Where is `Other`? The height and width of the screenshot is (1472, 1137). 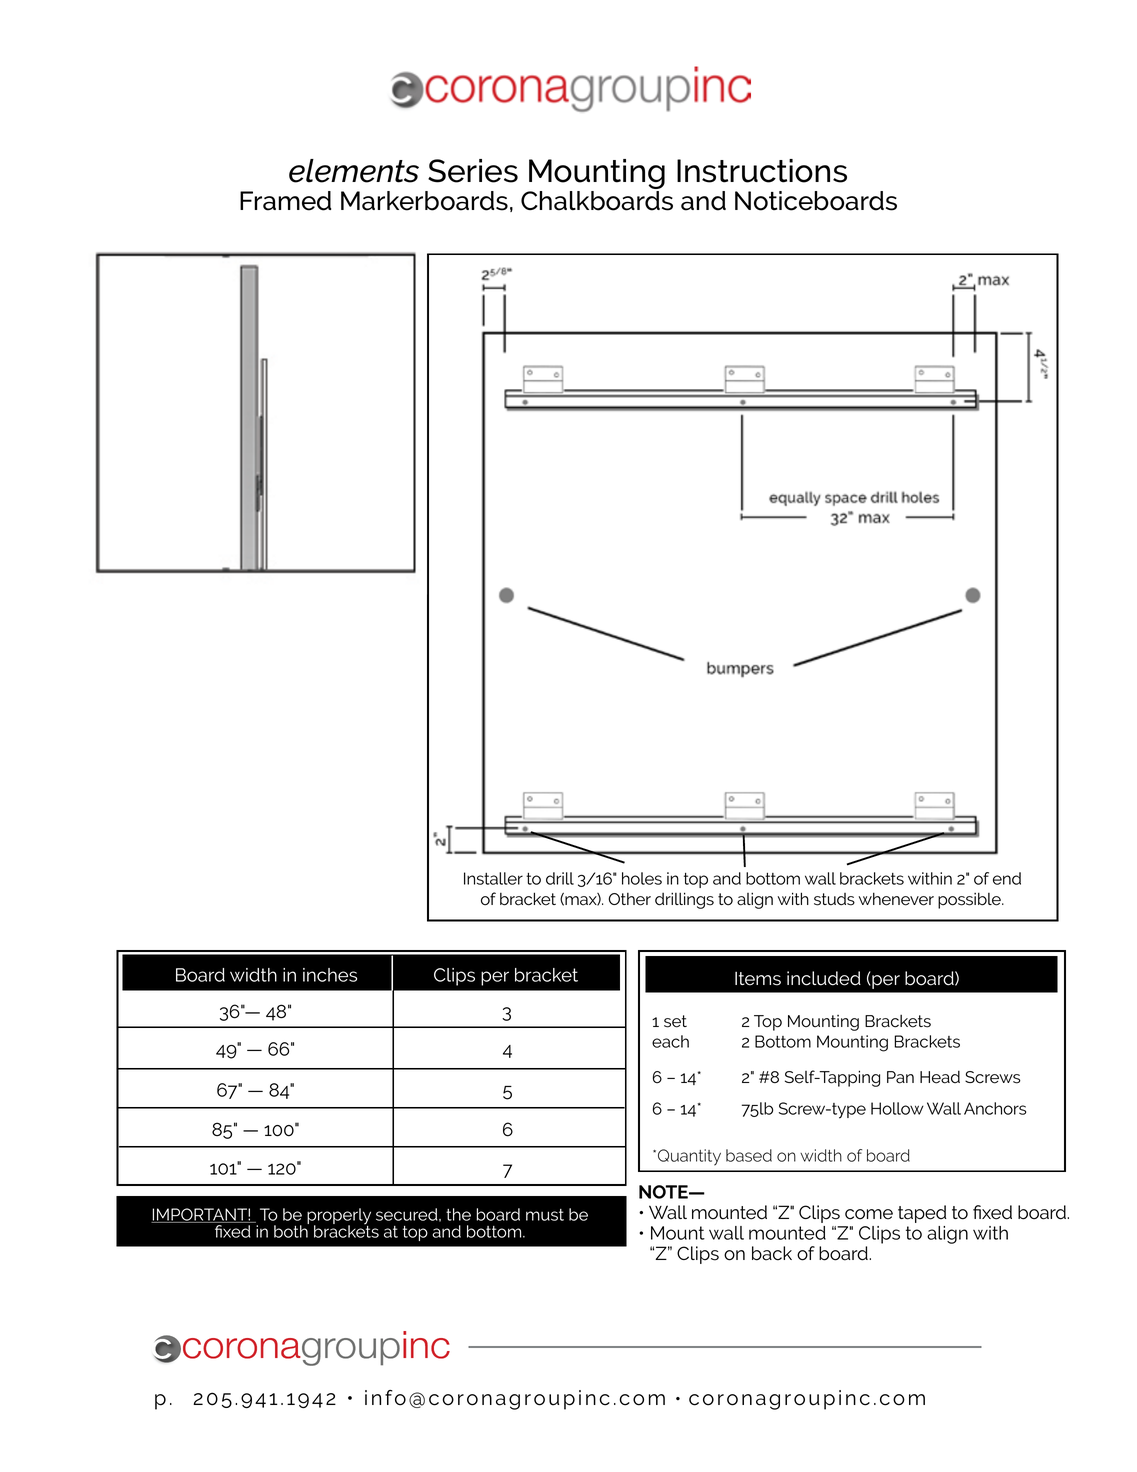 Other is located at coordinates (629, 899).
